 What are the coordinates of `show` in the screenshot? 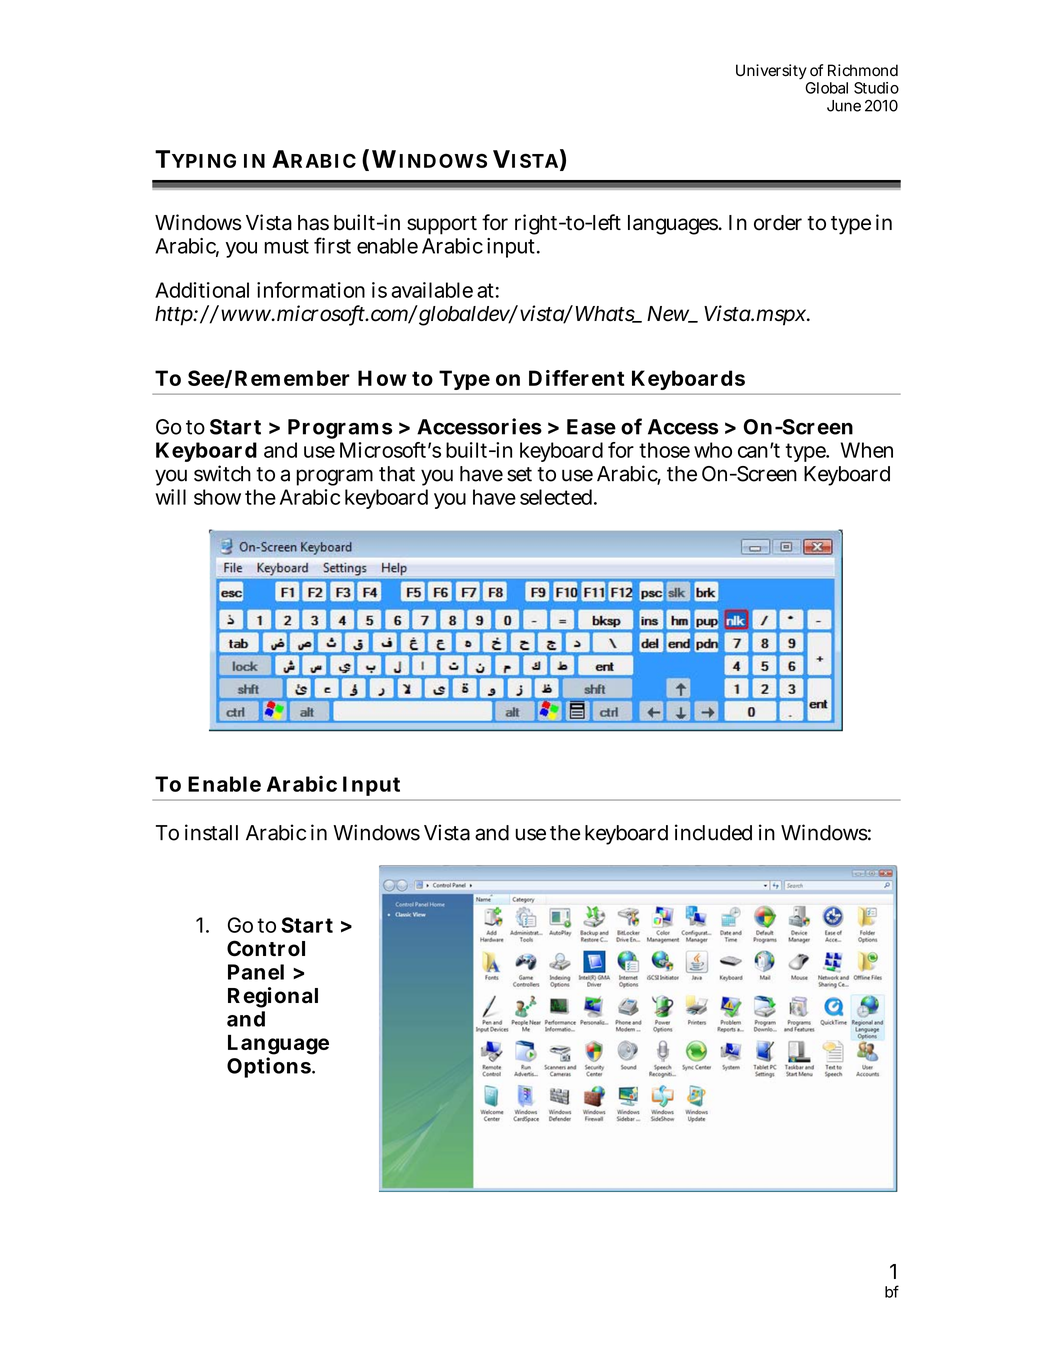 It's located at (217, 497).
